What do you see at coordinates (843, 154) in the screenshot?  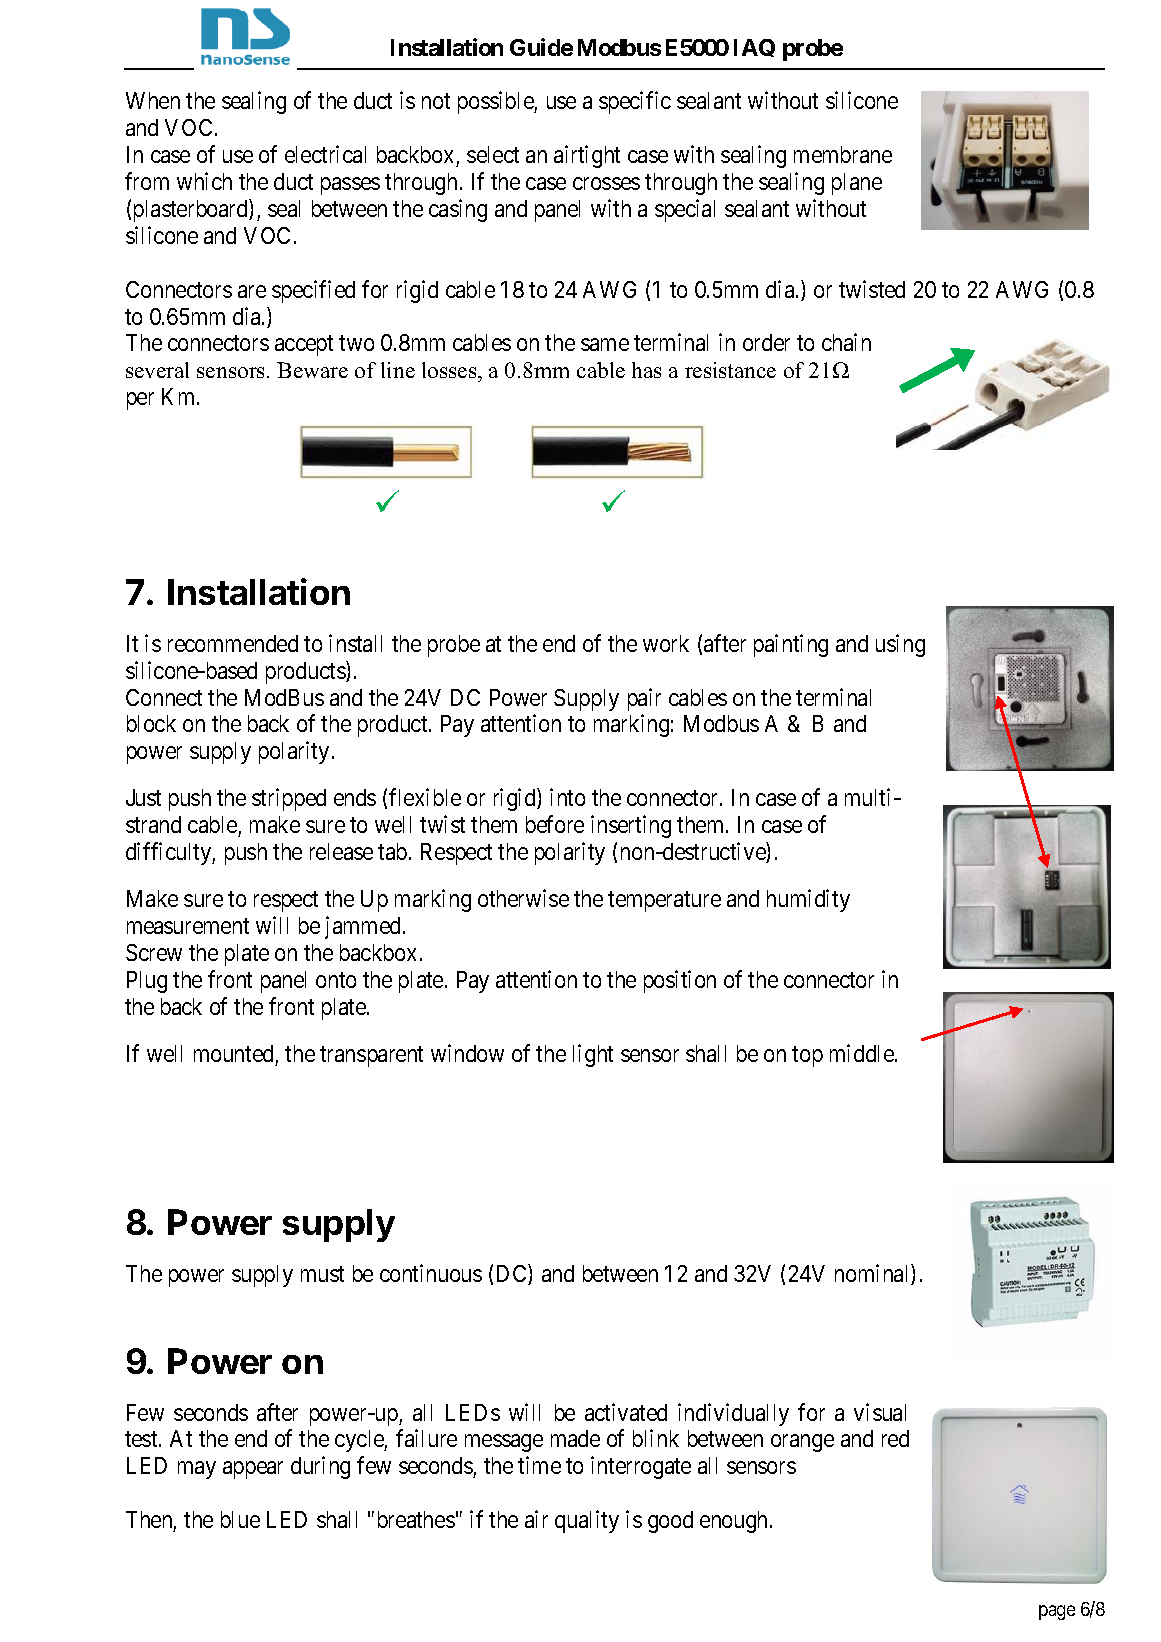 I see `membrane` at bounding box center [843, 154].
